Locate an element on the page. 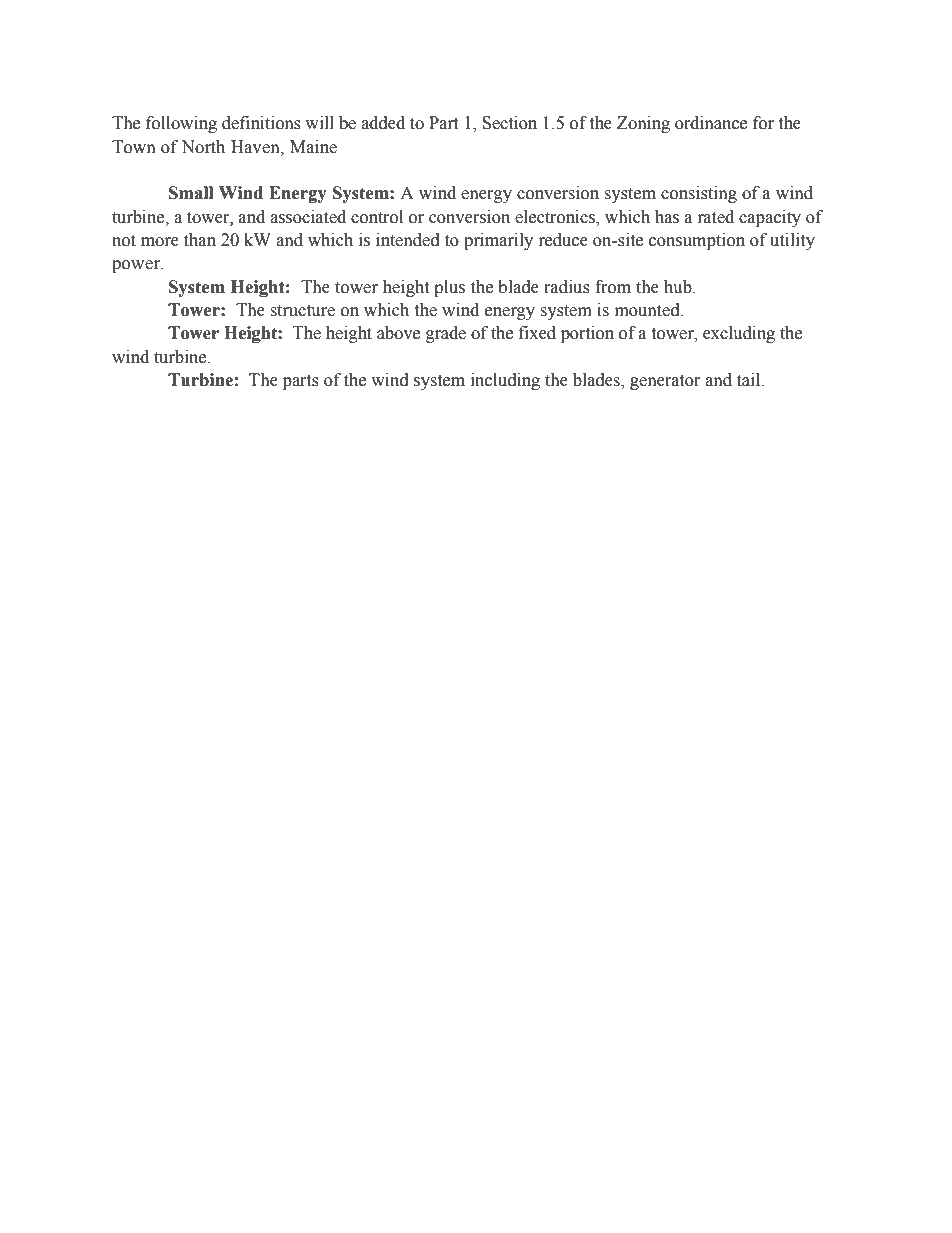 This page has width=952, height=1233. following is located at coordinates (181, 124).
